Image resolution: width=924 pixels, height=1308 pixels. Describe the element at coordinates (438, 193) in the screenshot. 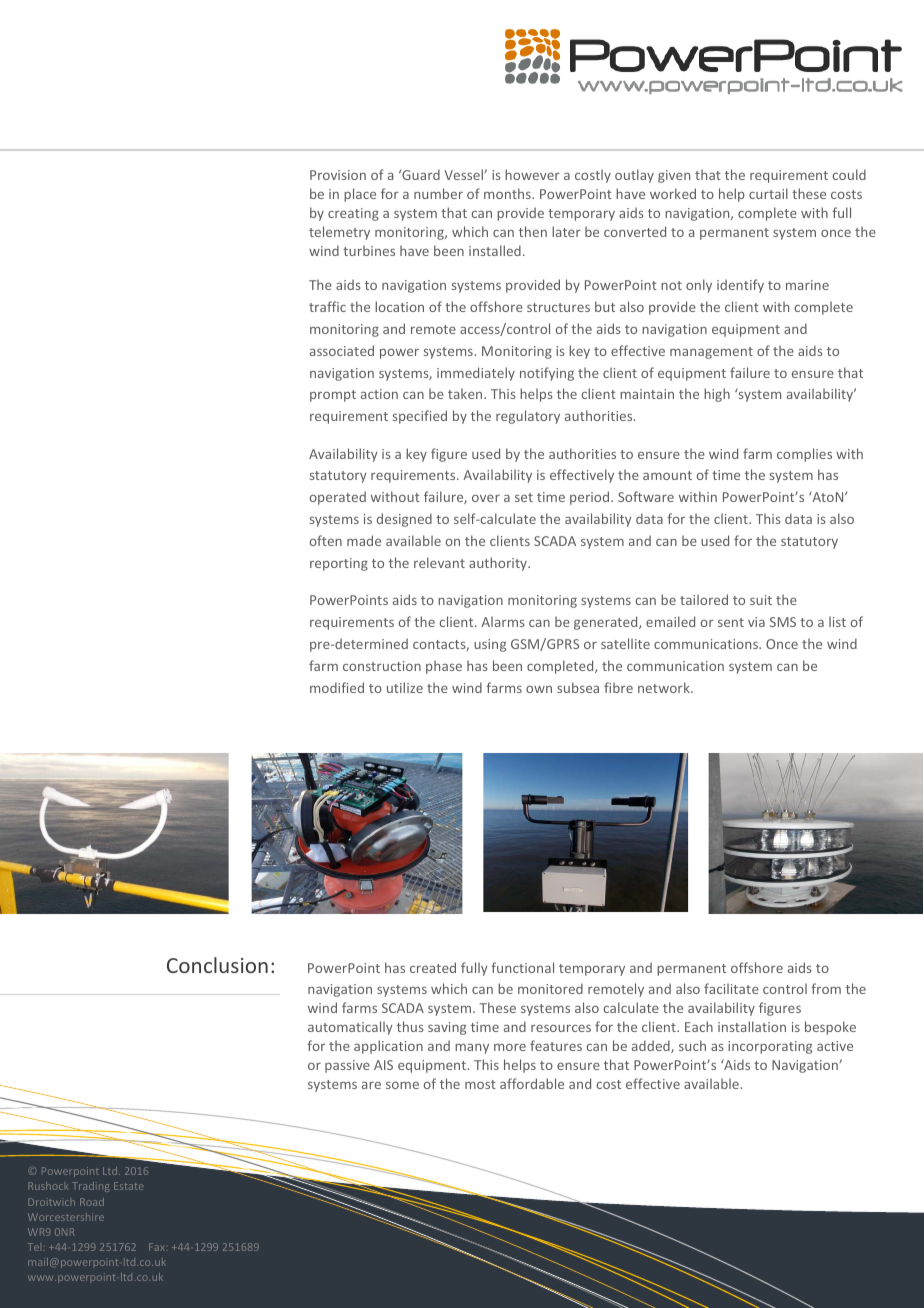

I see `number` at that location.
